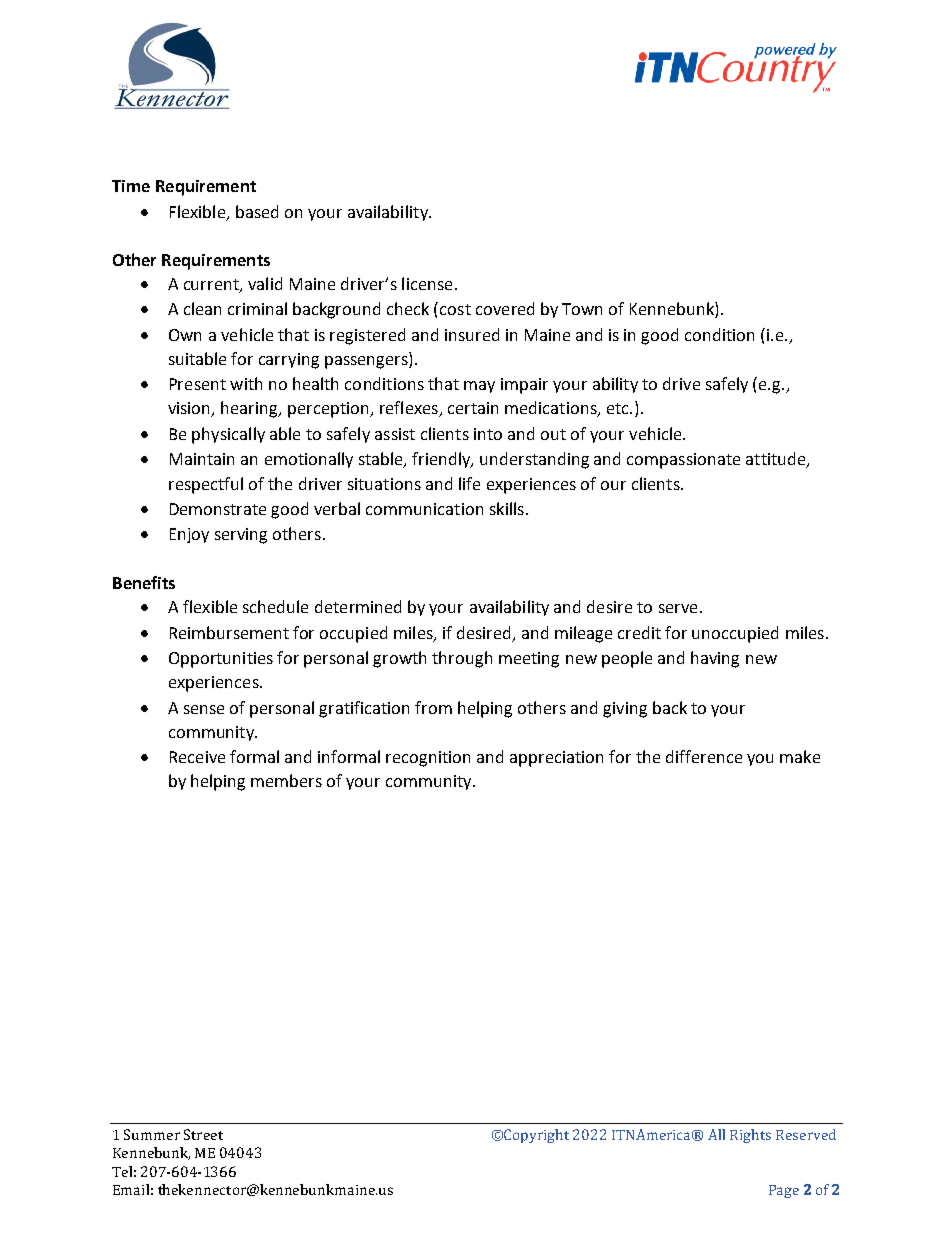  Describe the element at coordinates (582, 309) in the image. I see `Town` at that location.
